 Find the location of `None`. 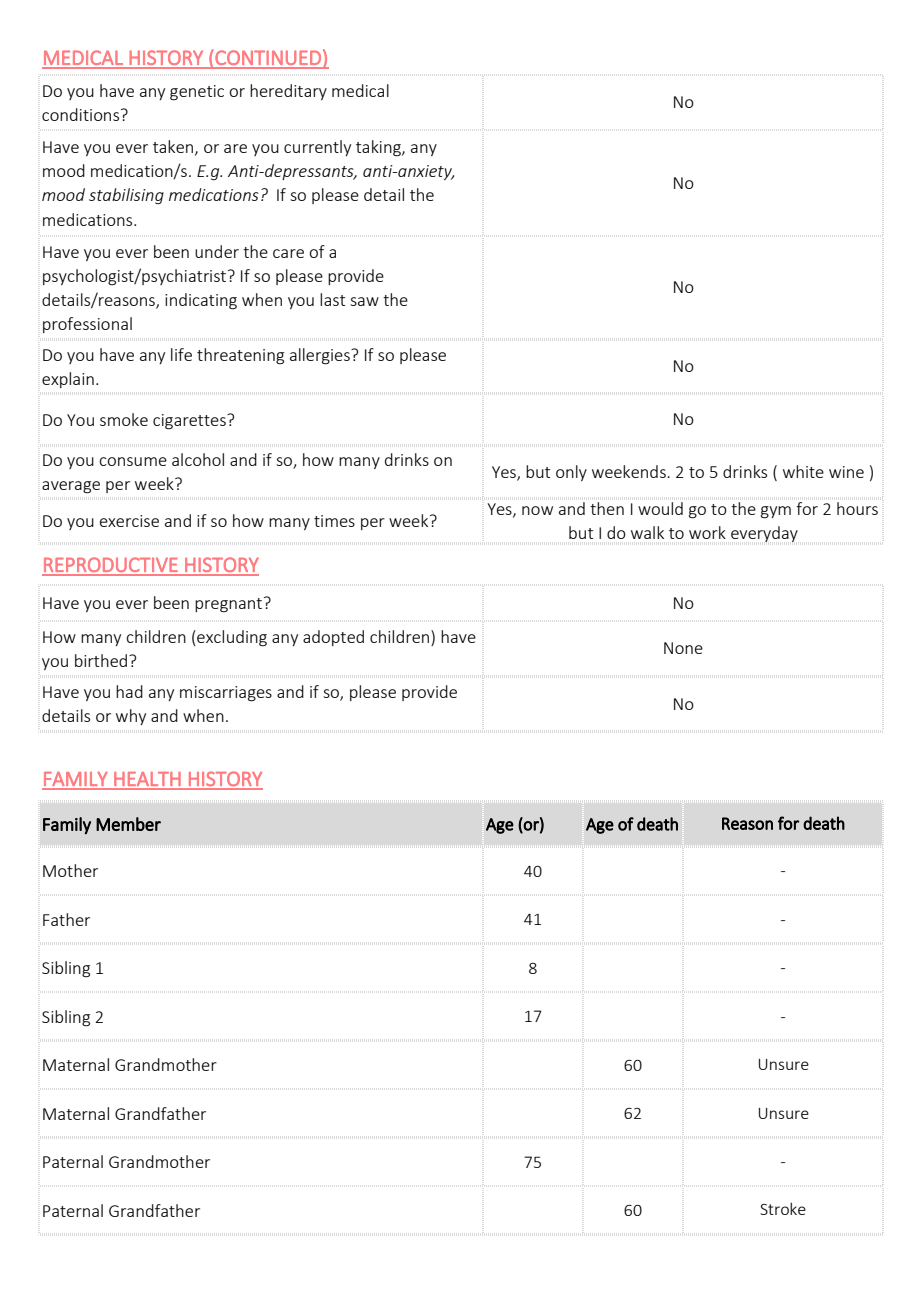

None is located at coordinates (683, 648).
